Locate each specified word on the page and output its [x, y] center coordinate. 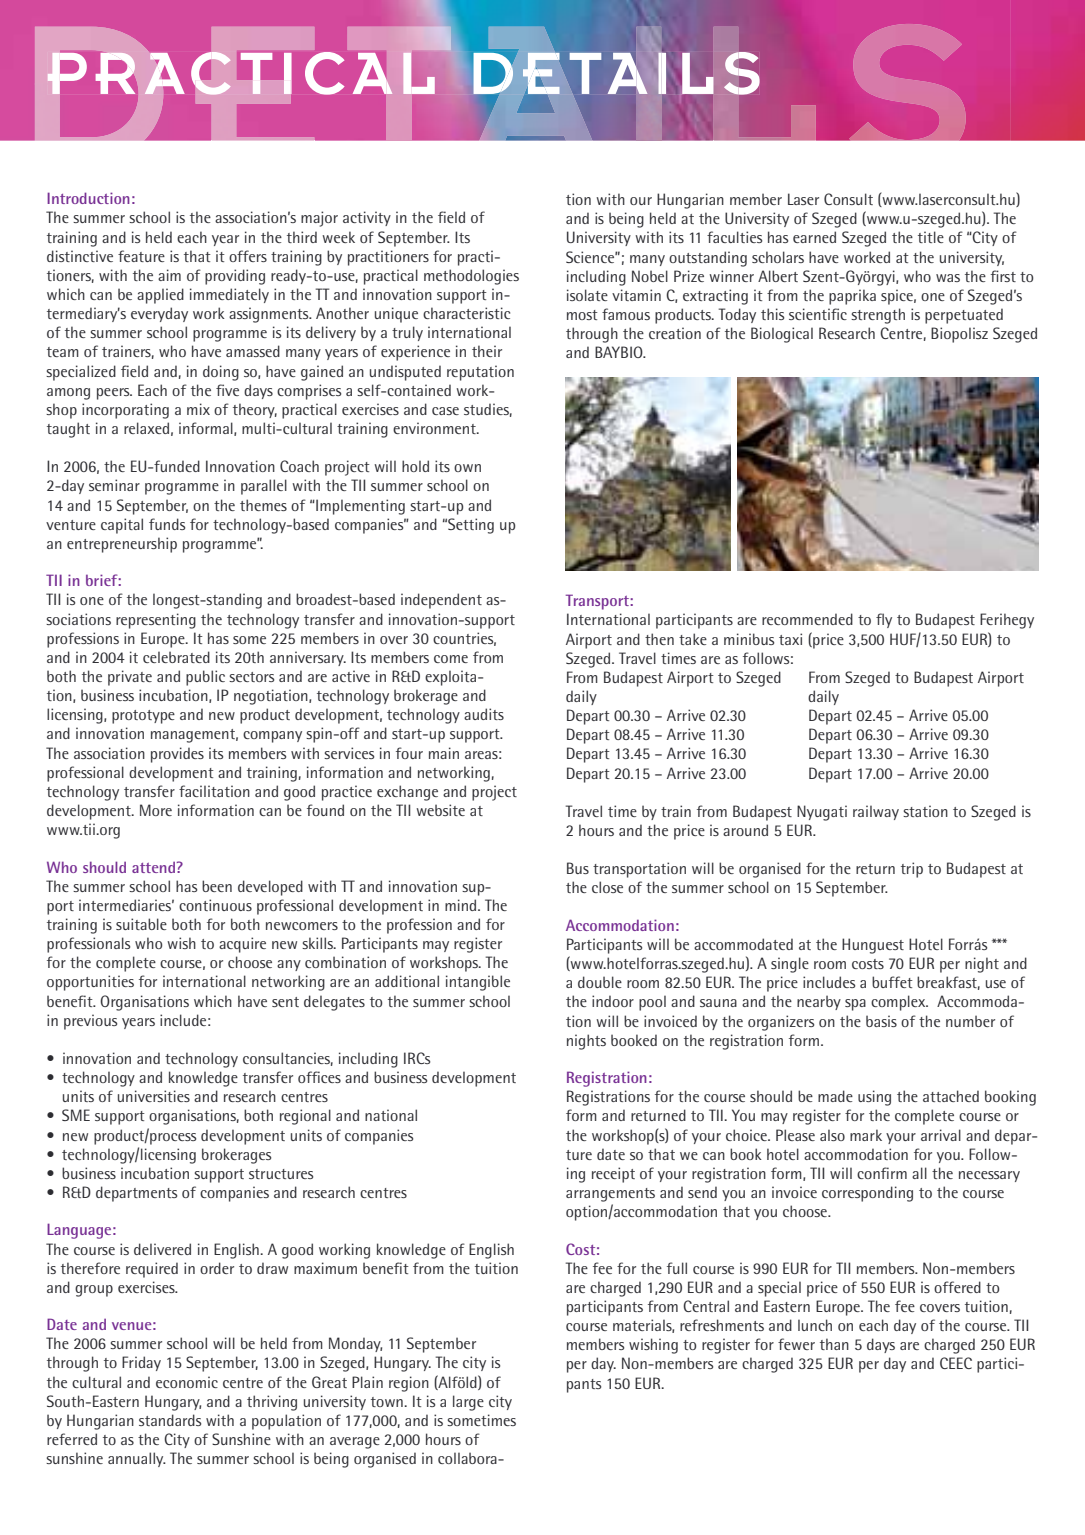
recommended [807, 619]
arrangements [610, 1195]
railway [876, 812]
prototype [143, 717]
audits [484, 714]
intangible [478, 983]
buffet [892, 982]
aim [169, 275]
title [931, 237]
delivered [162, 1249]
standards [170, 1420]
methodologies [471, 277]
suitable [141, 924]
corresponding [867, 1194]
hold [415, 466]
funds [167, 524]
